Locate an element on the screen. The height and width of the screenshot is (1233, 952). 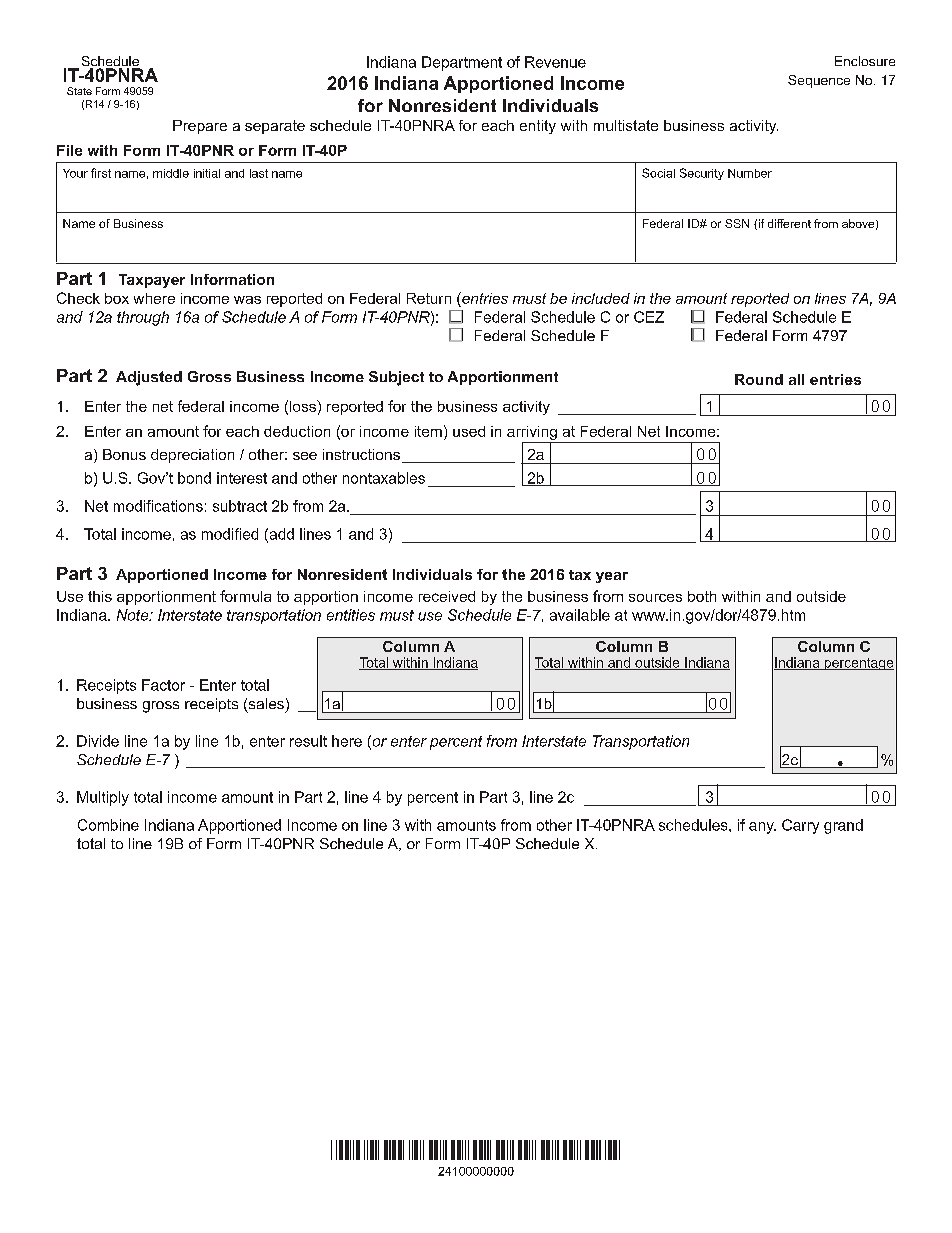
Revenue is located at coordinates (555, 62).
